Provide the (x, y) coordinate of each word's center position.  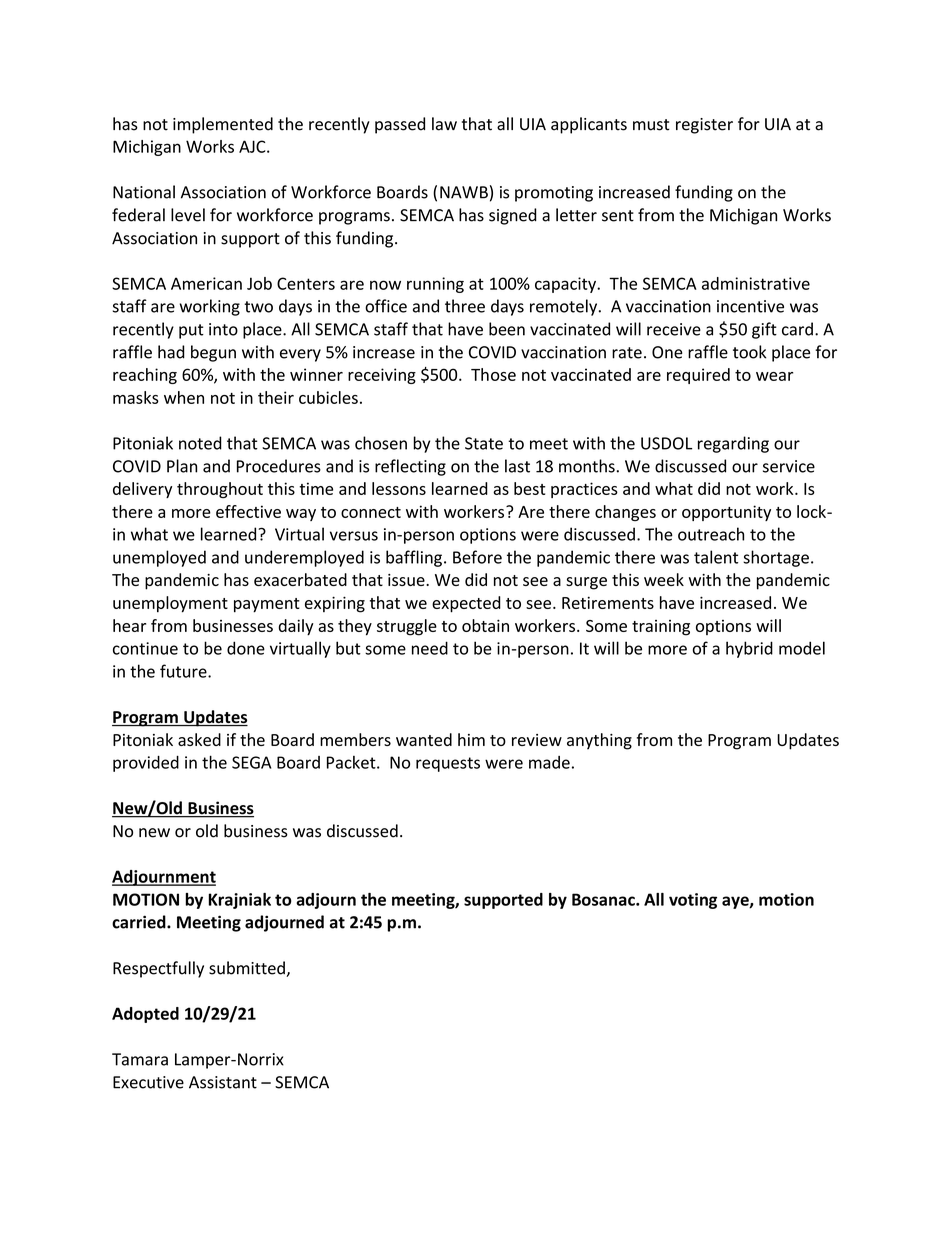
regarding (733, 444)
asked (199, 739)
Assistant (223, 1082)
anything (599, 741)
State (484, 443)
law (444, 124)
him (471, 739)
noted (200, 443)
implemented (223, 125)
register (704, 126)
